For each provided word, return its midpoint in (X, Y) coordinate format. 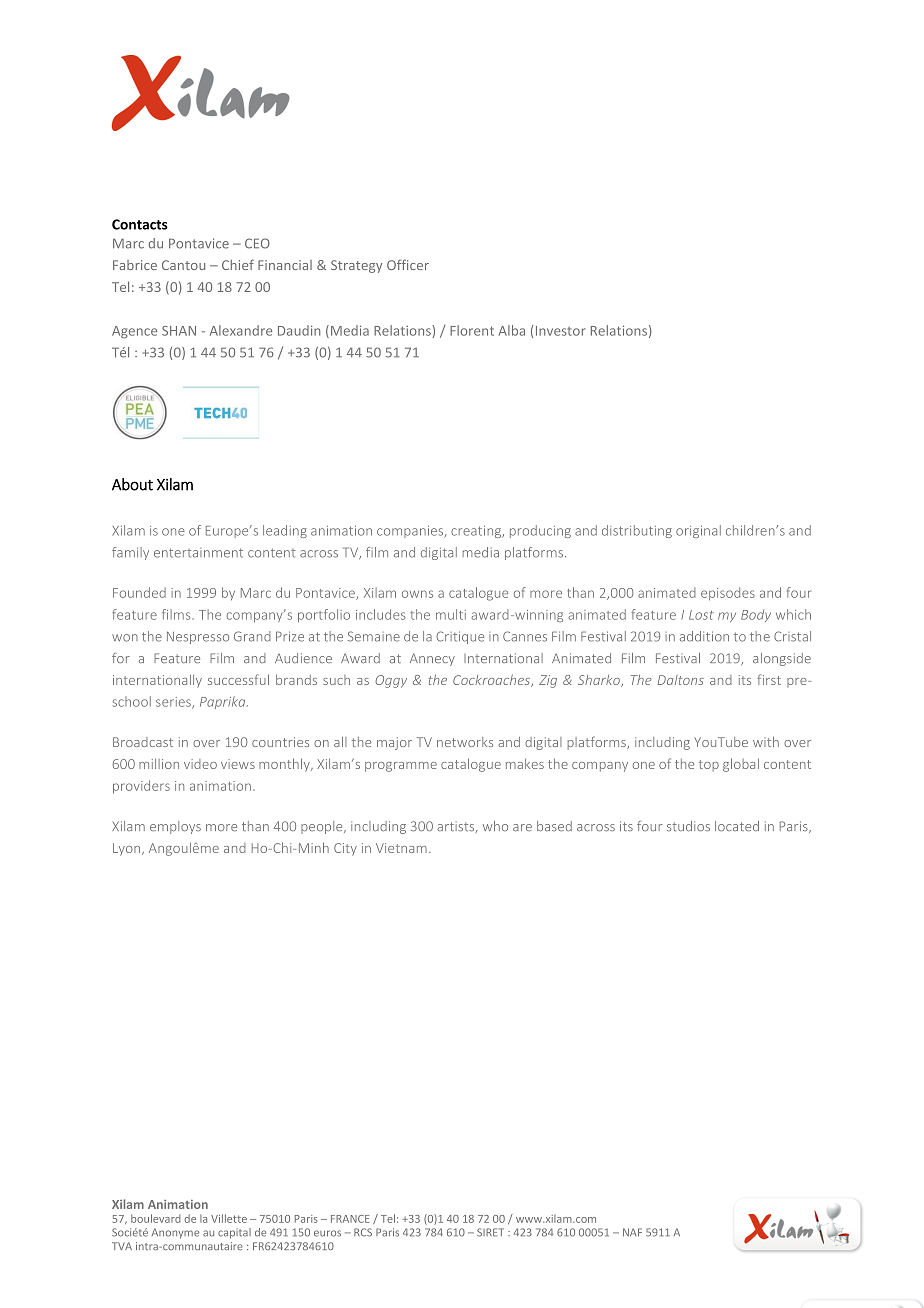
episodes (728, 593)
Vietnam (401, 848)
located (737, 826)
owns (417, 594)
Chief (238, 264)
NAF (632, 1232)
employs (175, 827)
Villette (229, 1218)
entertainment (198, 553)
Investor (560, 331)
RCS (363, 1232)
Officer (408, 264)
